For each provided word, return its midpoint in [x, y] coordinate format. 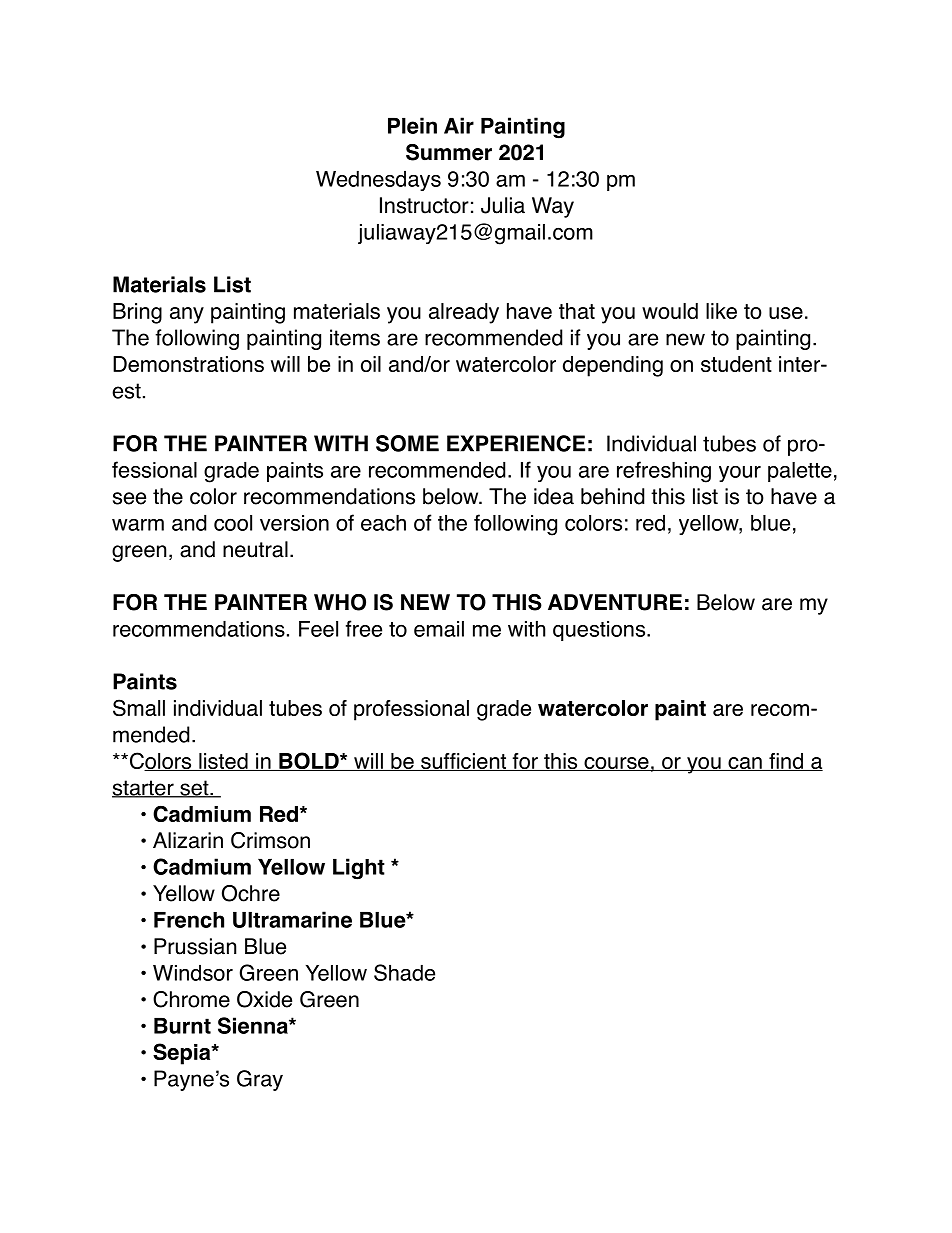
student [736, 364]
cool [233, 523]
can [745, 764]
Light [359, 869]
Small [139, 707]
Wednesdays [378, 181]
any [187, 315]
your [740, 474]
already [464, 313]
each [383, 523]
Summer [449, 152]
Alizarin [188, 840]
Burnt [182, 1026]
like [721, 311]
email [439, 629]
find [786, 762]
